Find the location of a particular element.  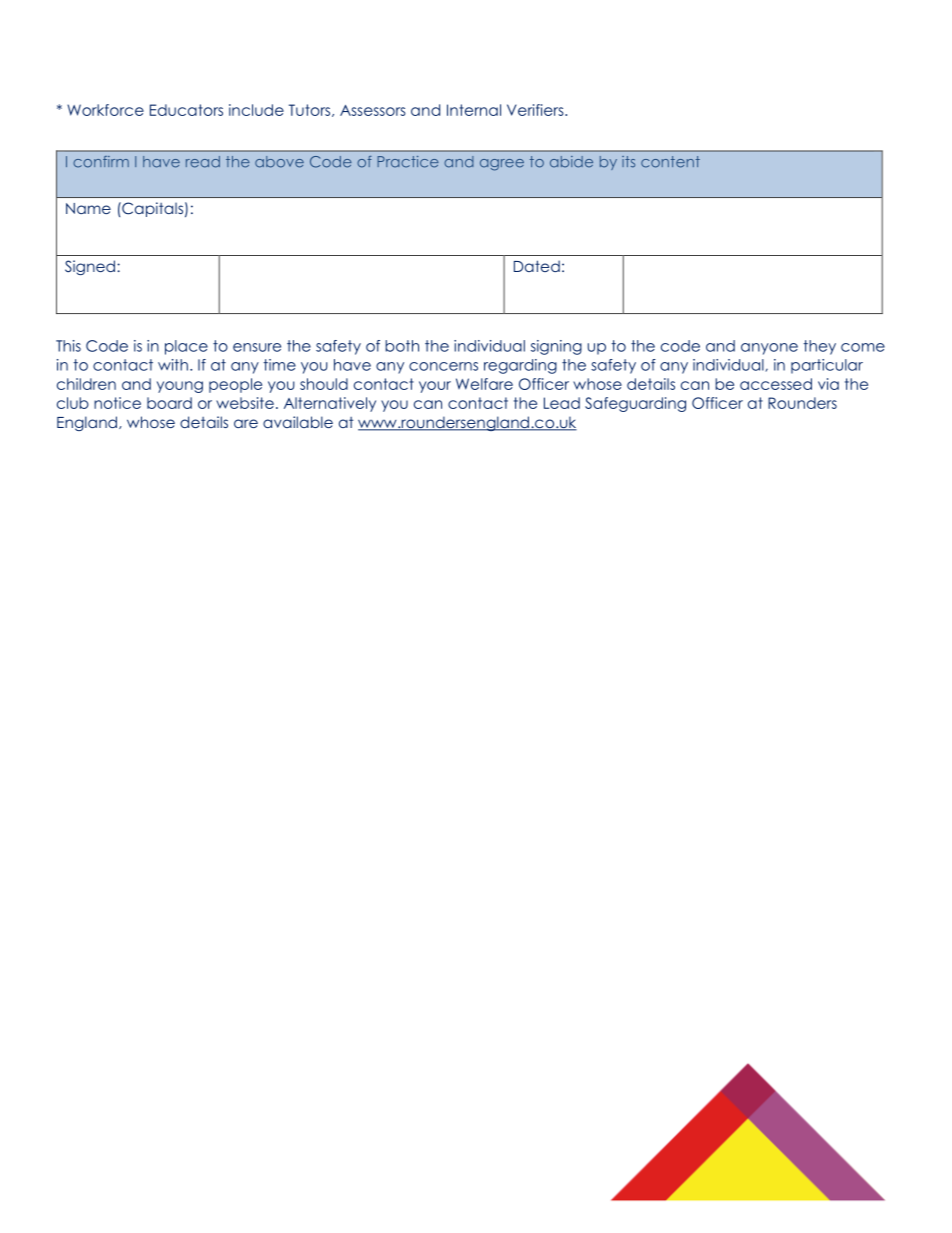

Dated is located at coordinates (537, 266).
